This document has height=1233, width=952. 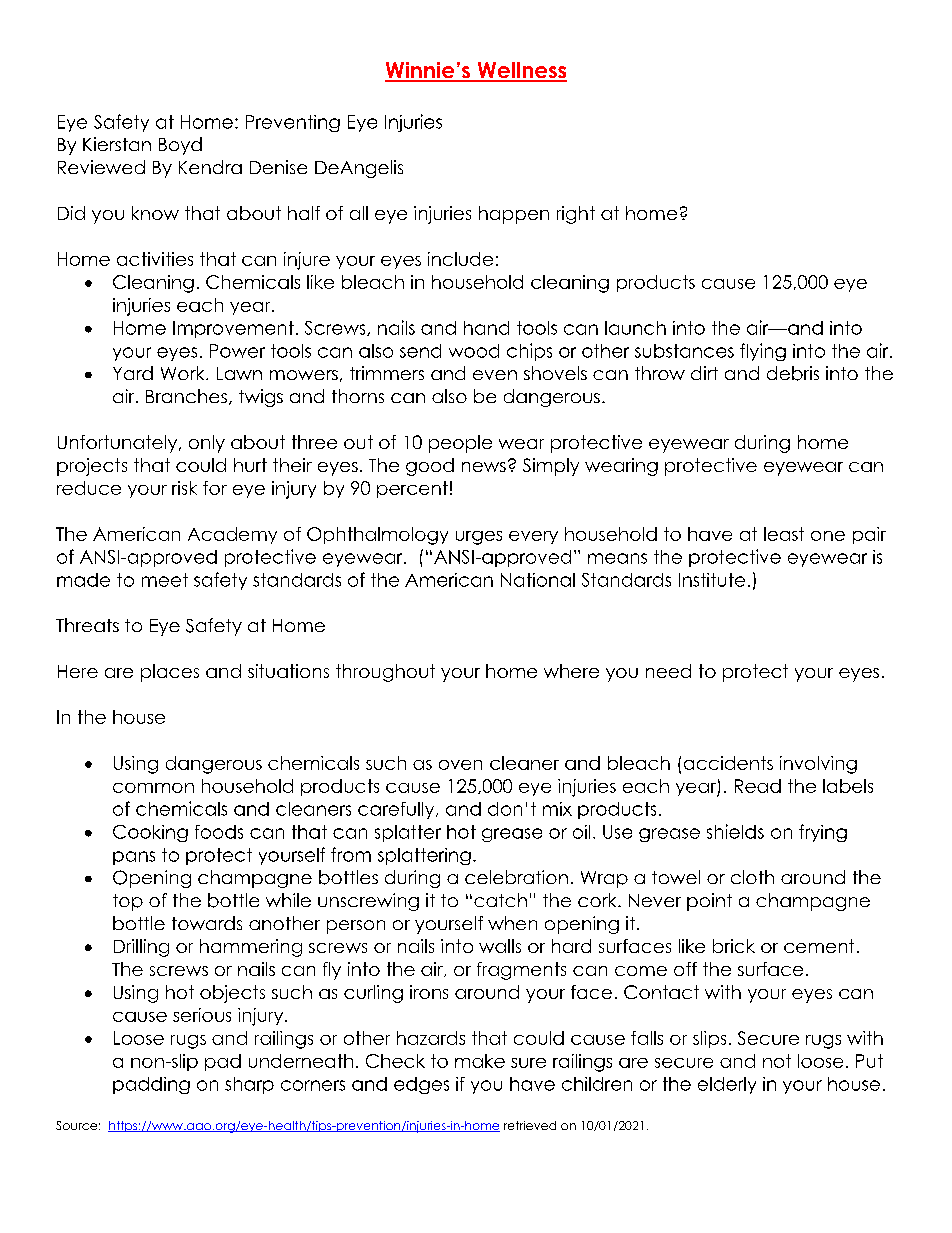 What do you see at coordinates (727, 1085) in the document?
I see `elderly` at bounding box center [727, 1085].
